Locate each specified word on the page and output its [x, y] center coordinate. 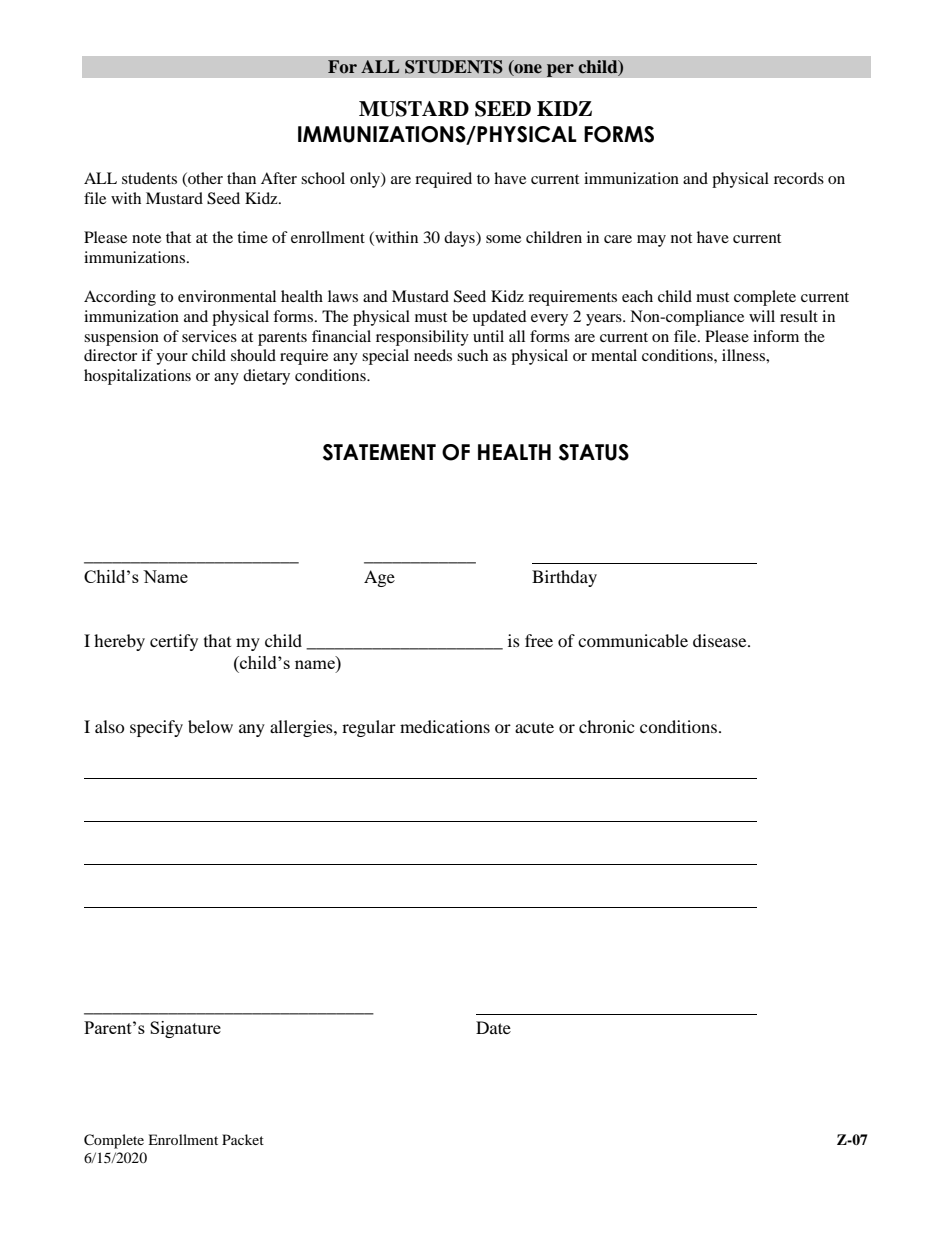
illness [744, 355]
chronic [606, 726]
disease [721, 640]
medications [445, 726]
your [172, 359]
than [241, 178]
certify [174, 642]
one [527, 70]
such [472, 355]
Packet [243, 1139]
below [210, 726]
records [799, 178]
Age [379, 578]
